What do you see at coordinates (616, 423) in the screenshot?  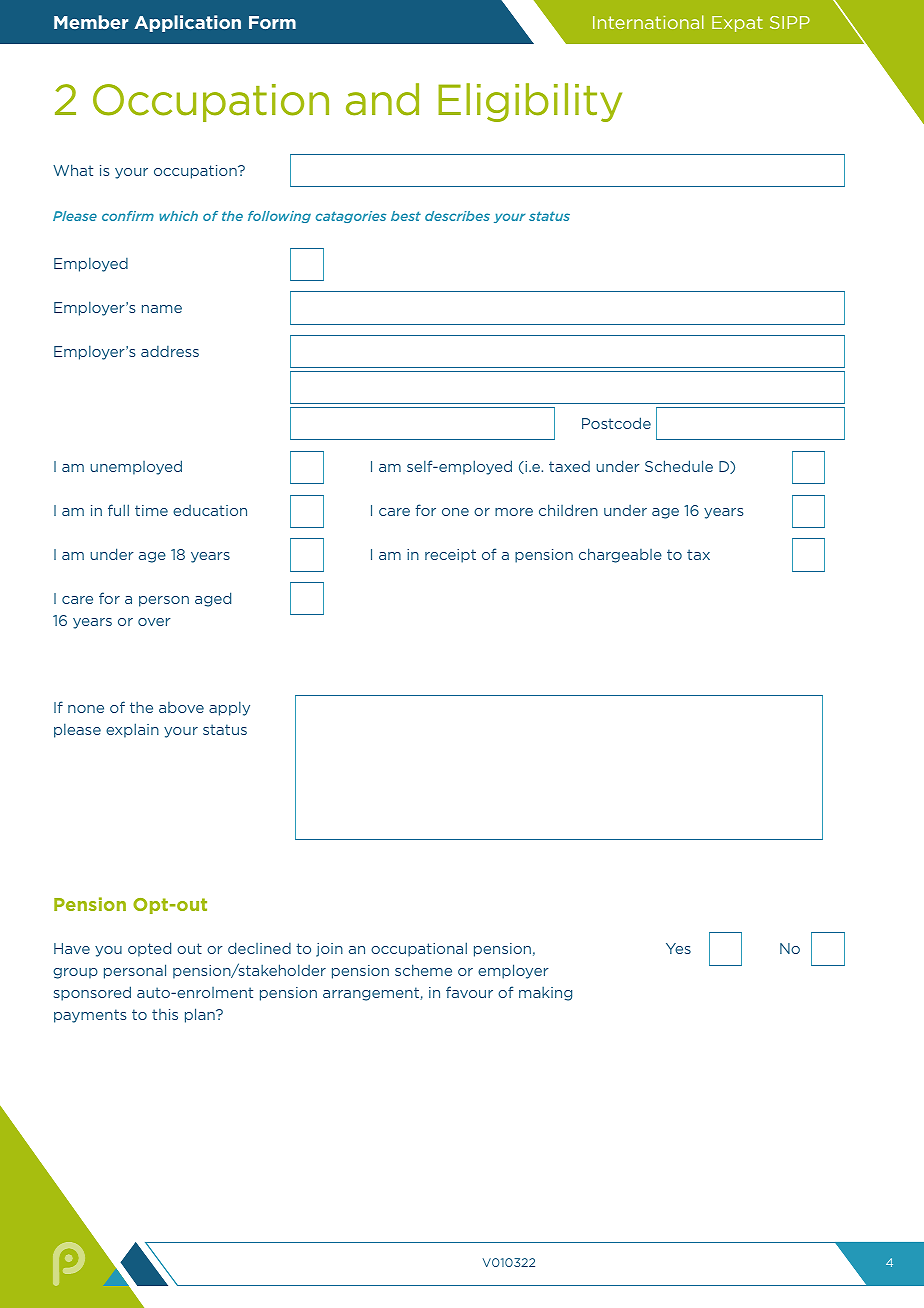 I see `Postcode` at bounding box center [616, 423].
